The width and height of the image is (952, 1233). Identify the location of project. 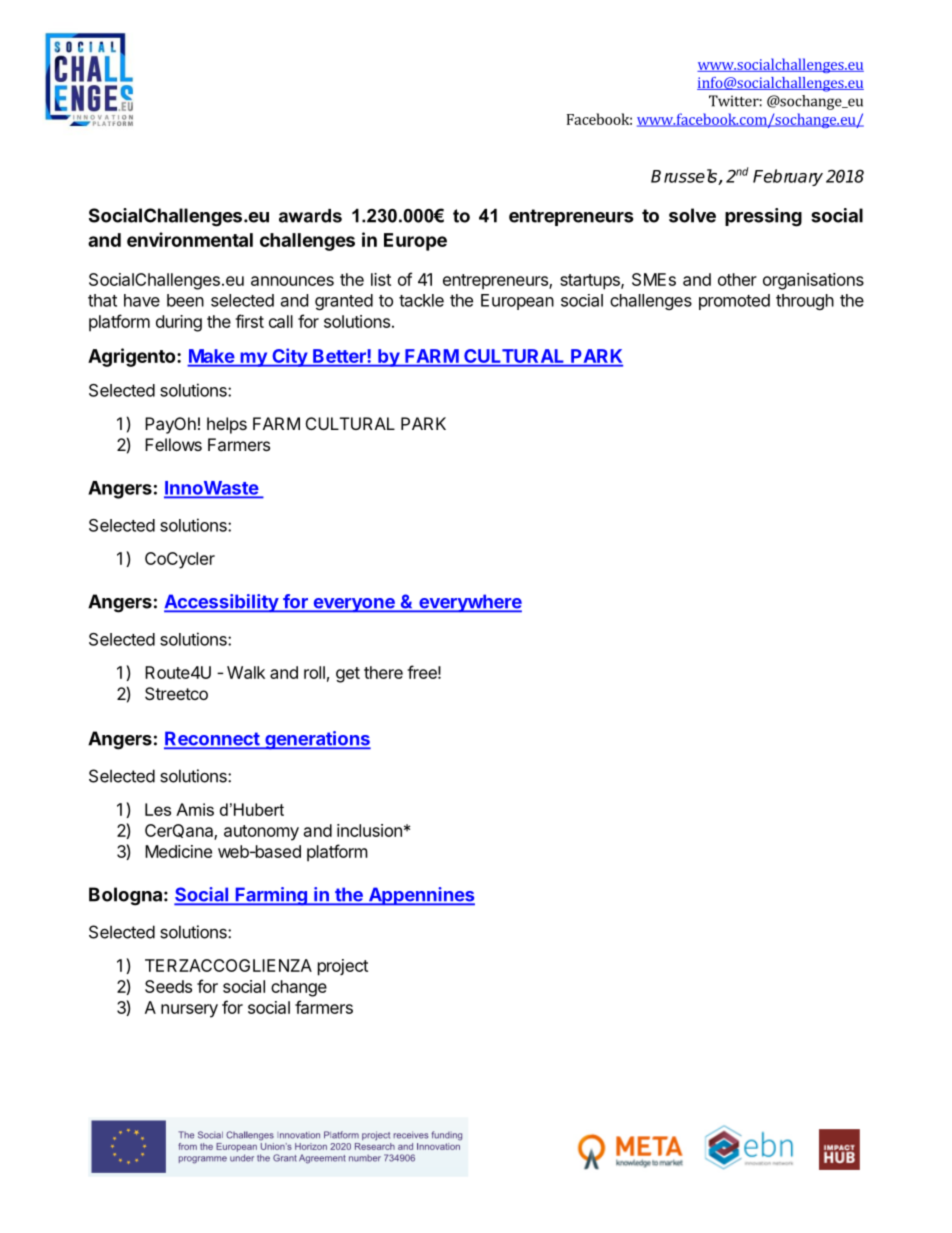
(343, 967).
